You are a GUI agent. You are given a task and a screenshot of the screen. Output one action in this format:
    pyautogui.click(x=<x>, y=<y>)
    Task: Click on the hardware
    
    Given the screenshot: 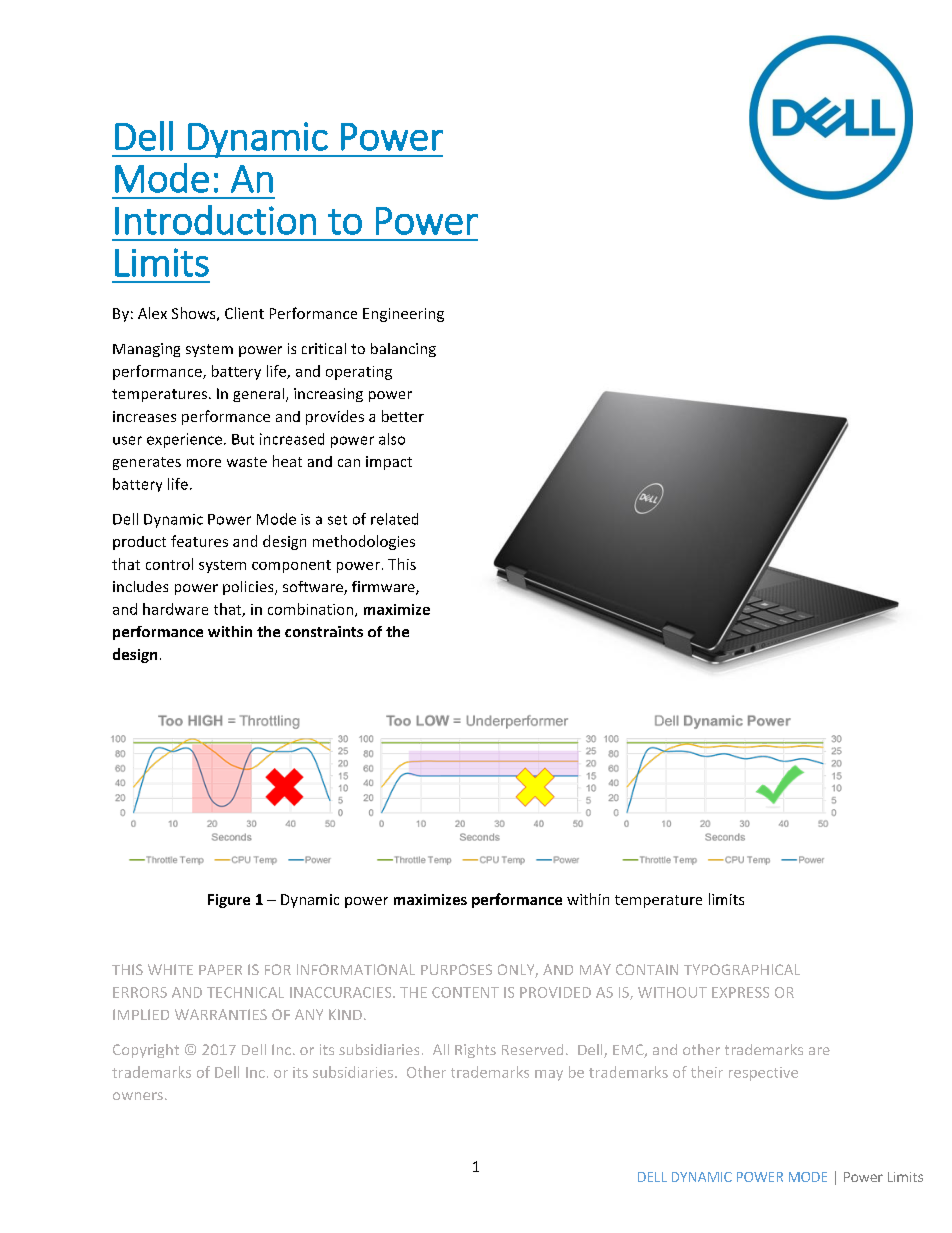 What is the action you would take?
    pyautogui.click(x=175, y=609)
